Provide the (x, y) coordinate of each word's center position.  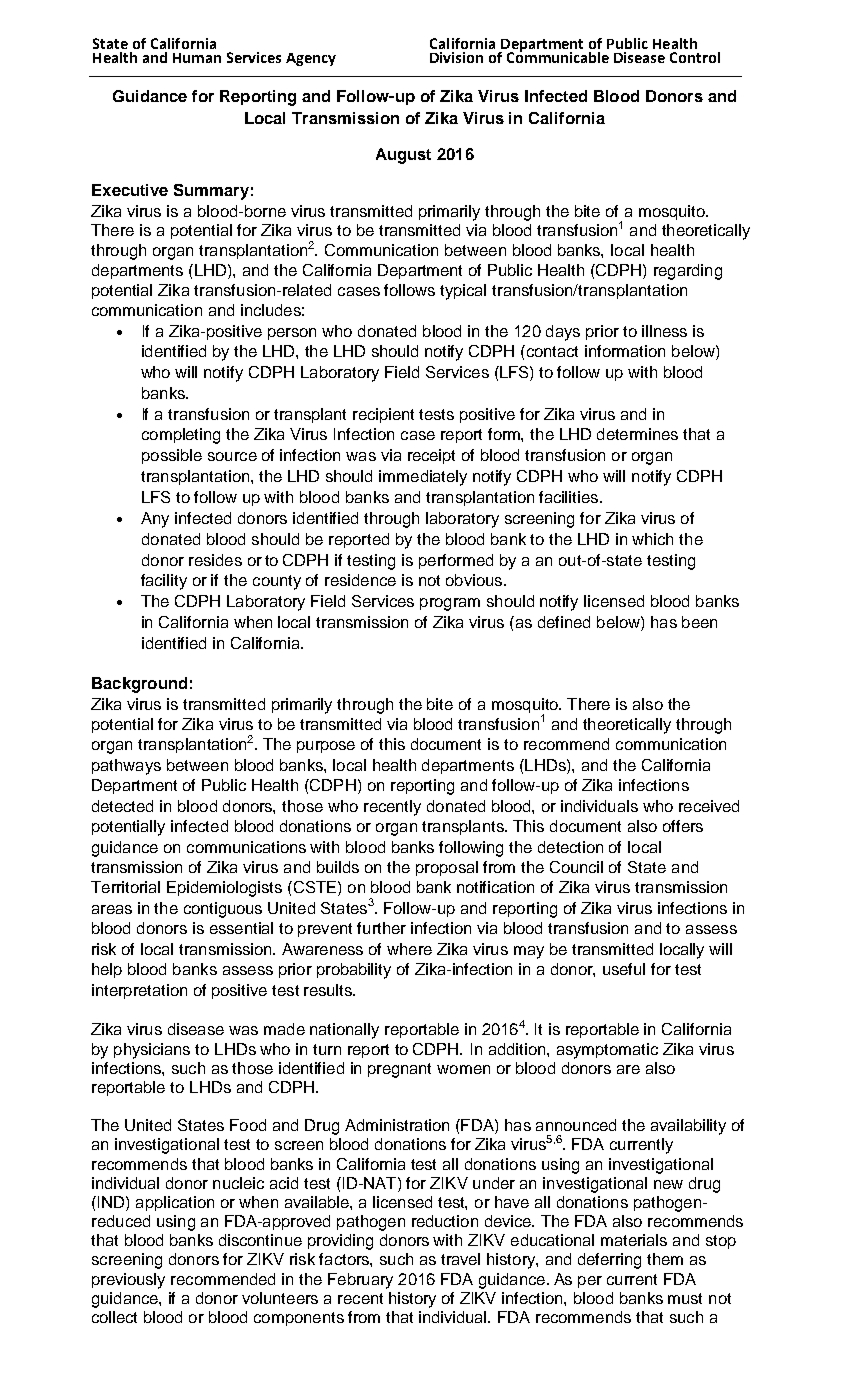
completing (181, 436)
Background (139, 685)
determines (637, 434)
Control (695, 57)
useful (624, 969)
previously (128, 1281)
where (409, 949)
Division (456, 57)
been (699, 622)
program (450, 604)
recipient (383, 415)
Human (197, 58)
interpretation (139, 991)
